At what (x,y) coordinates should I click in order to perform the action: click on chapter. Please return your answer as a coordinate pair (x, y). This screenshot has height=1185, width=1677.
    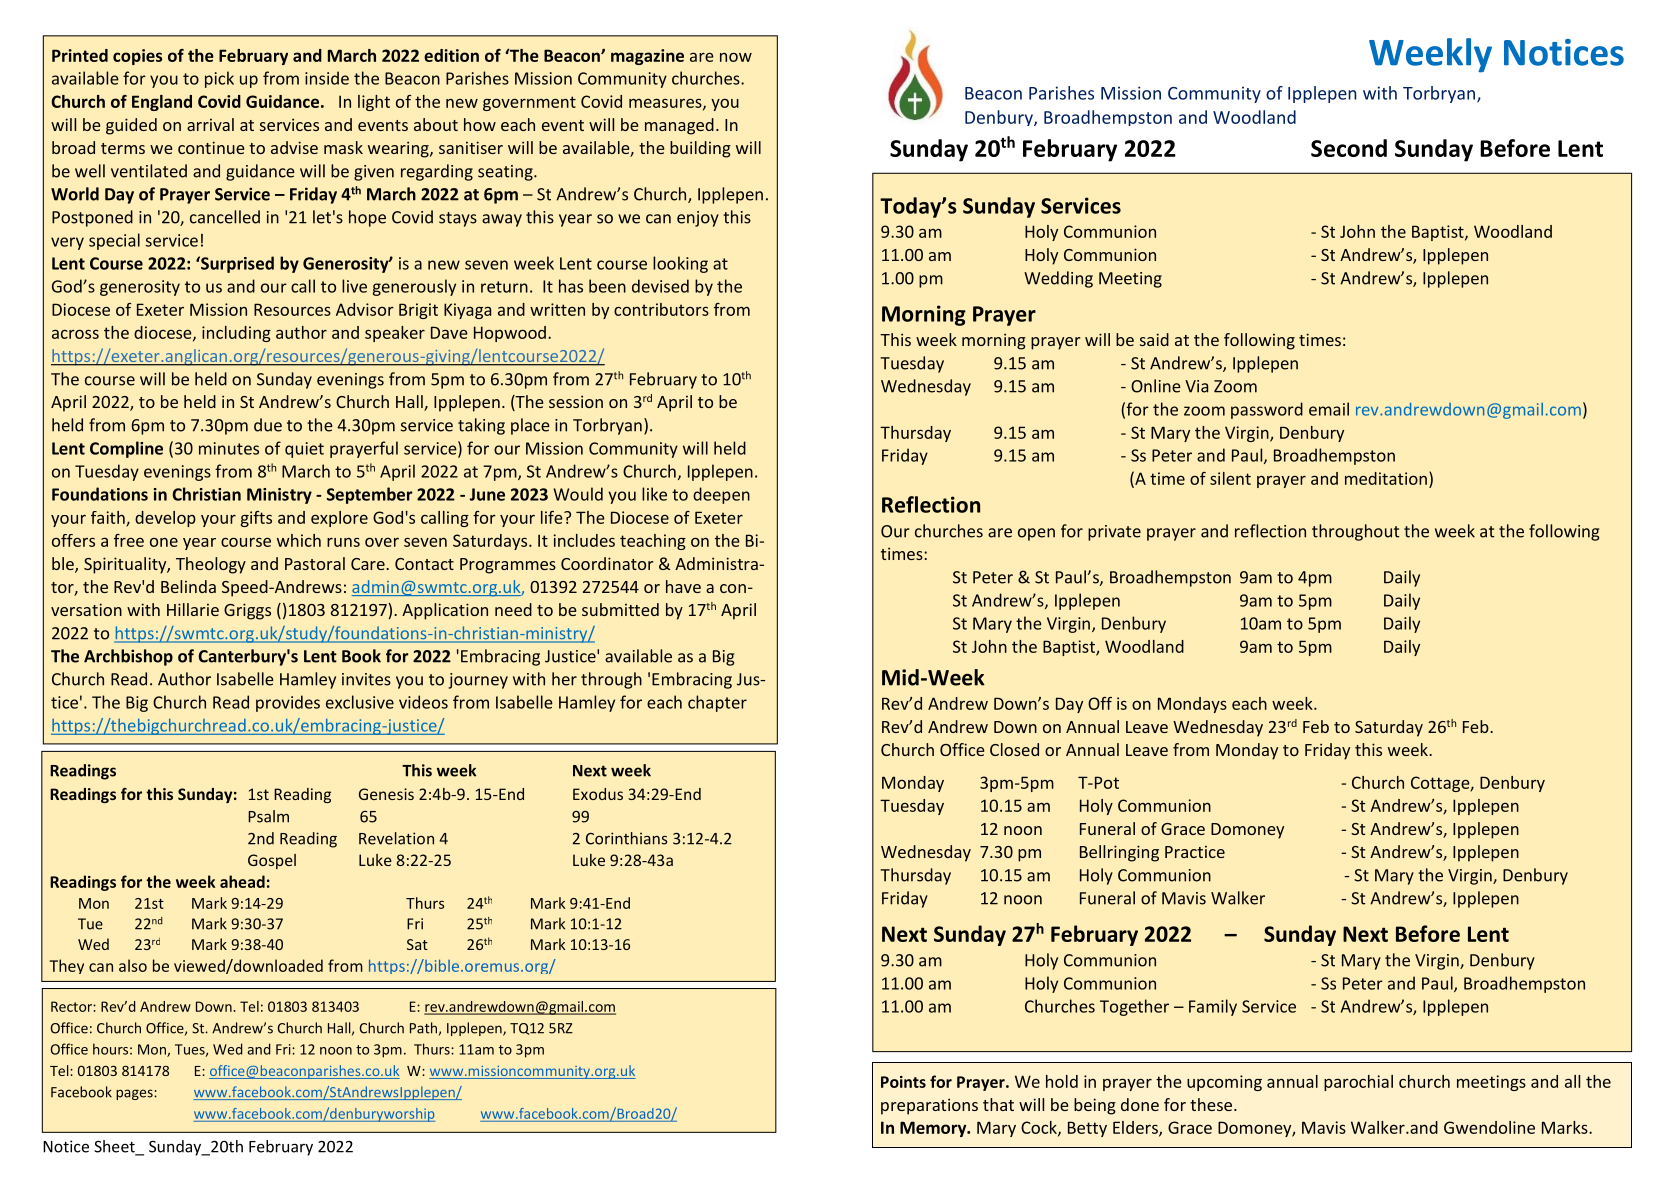
    Looking at the image, I should click on (717, 703).
